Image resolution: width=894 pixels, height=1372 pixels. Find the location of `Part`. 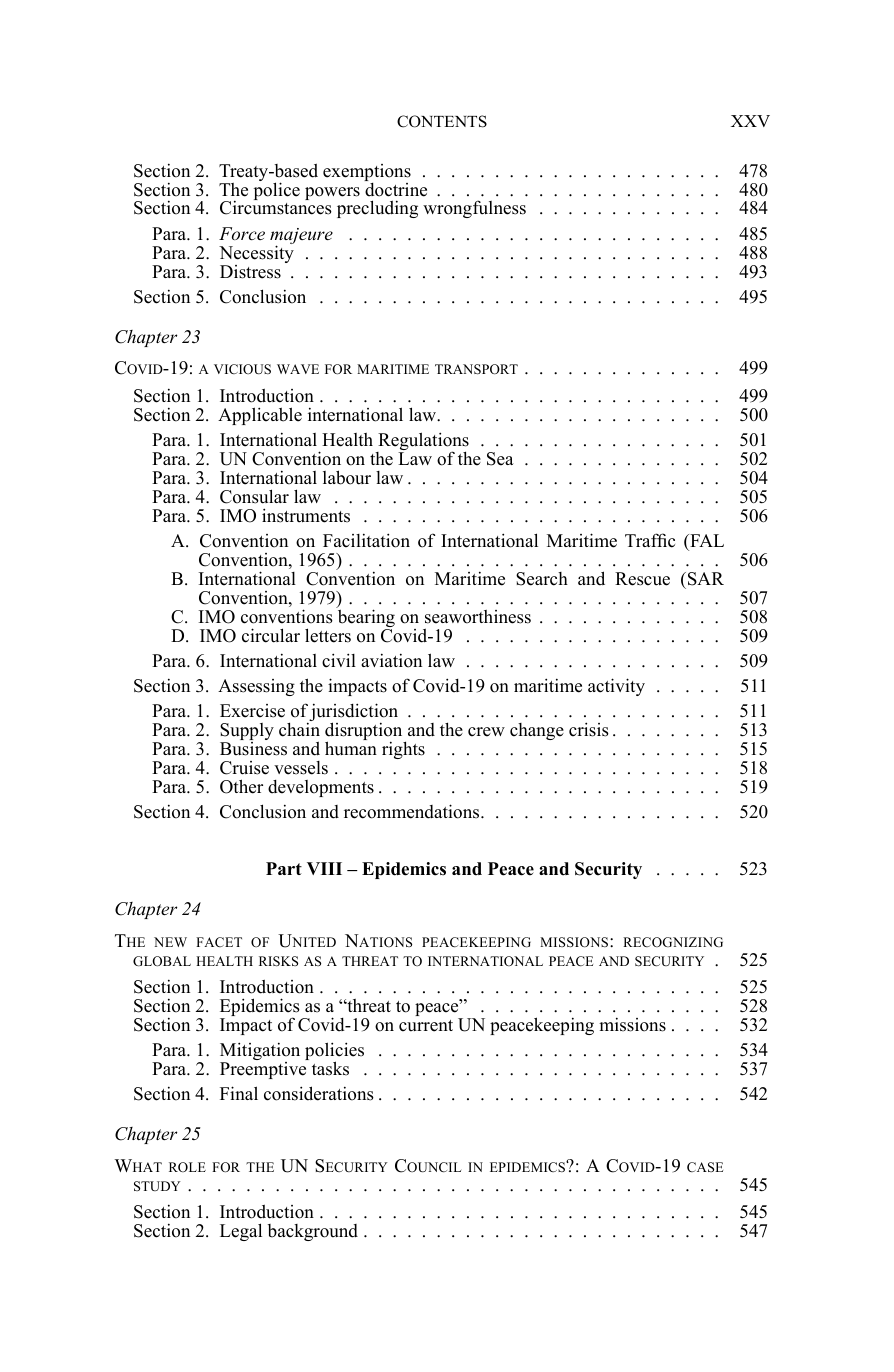

Part is located at coordinates (284, 868).
